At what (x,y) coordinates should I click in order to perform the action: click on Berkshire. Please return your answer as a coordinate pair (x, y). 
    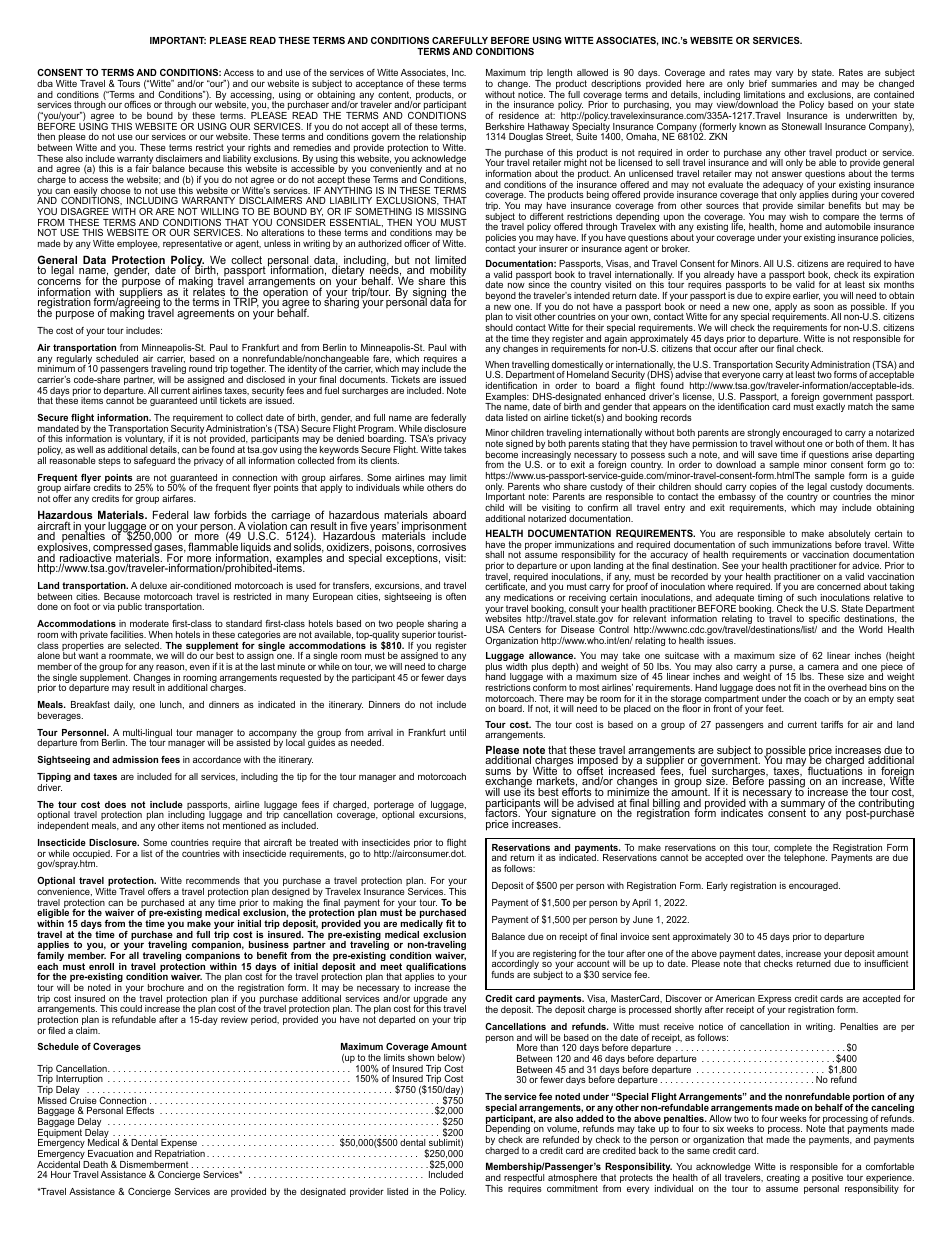
    Looking at the image, I should click on (505, 126).
